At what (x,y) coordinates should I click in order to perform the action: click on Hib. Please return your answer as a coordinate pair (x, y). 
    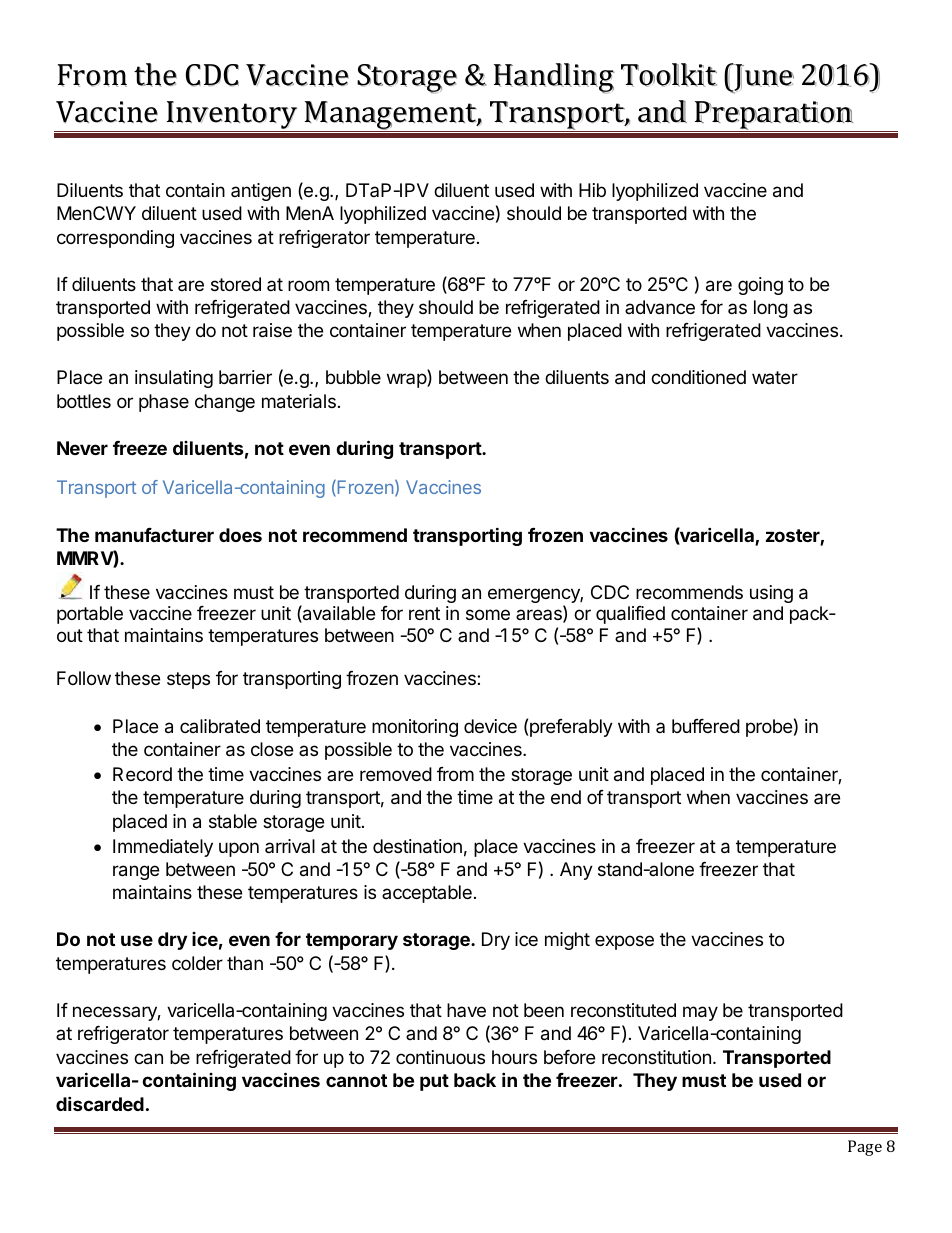
    Looking at the image, I should click on (592, 190).
